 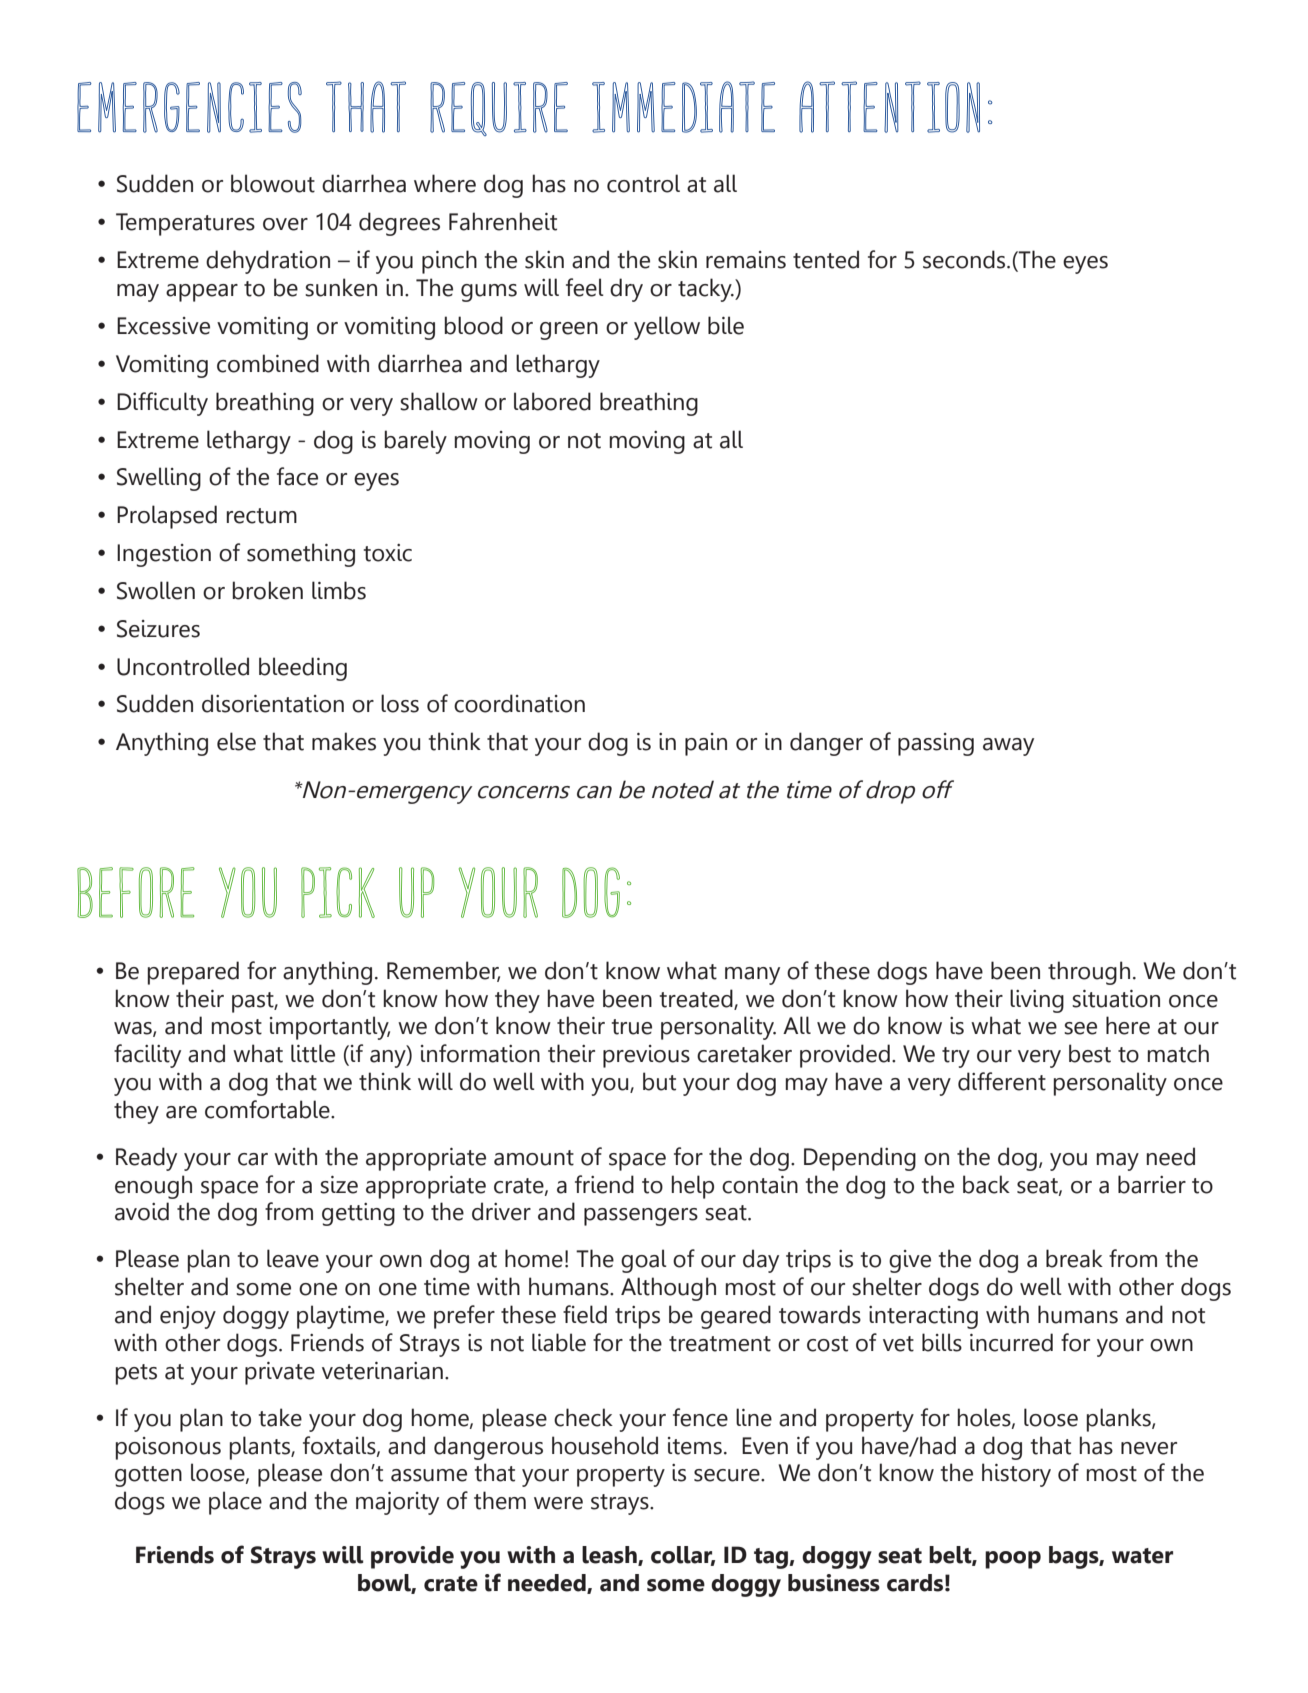 What do you see at coordinates (706, 744) in the screenshot?
I see `pain` at bounding box center [706, 744].
